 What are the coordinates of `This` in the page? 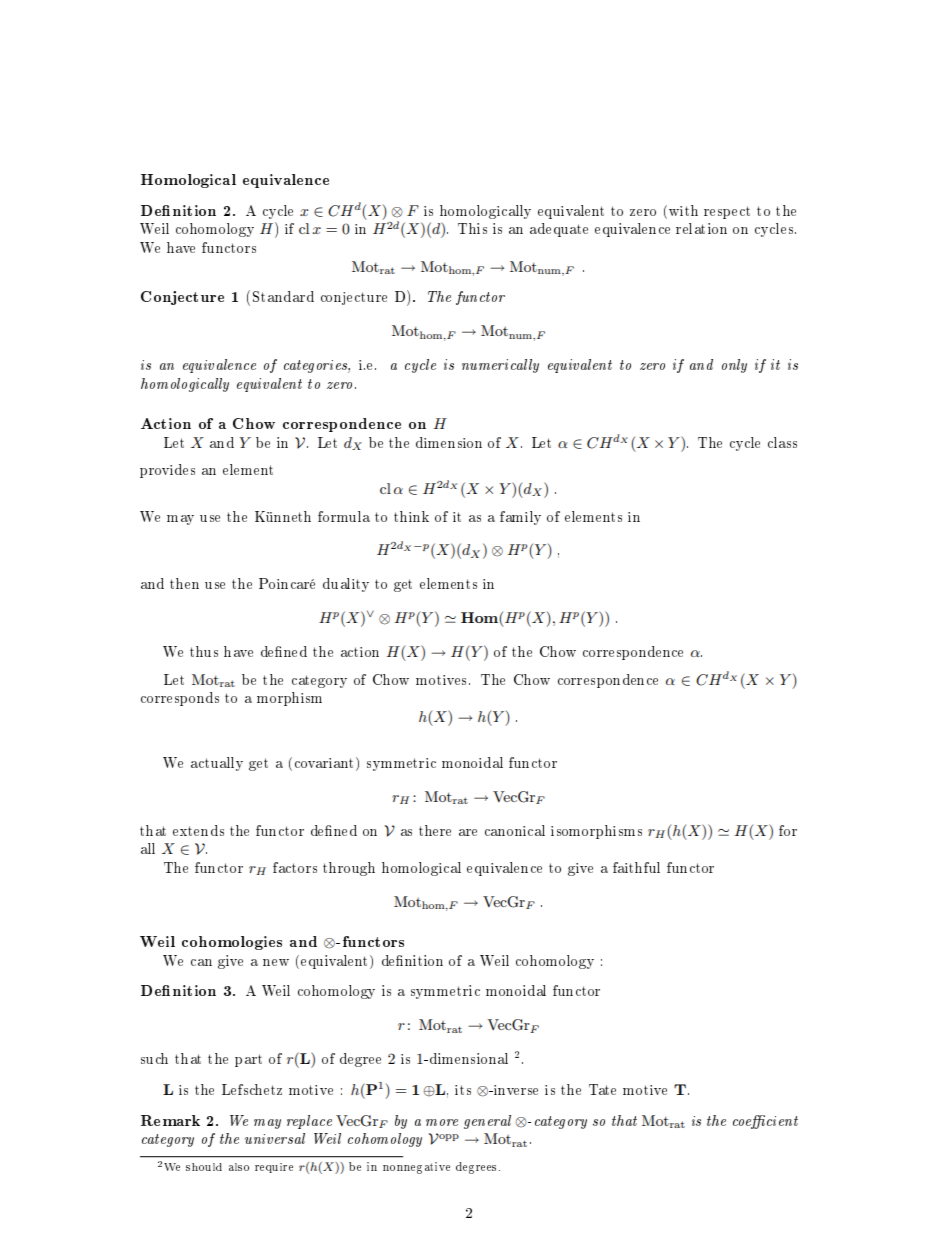 It's located at (472, 228).
